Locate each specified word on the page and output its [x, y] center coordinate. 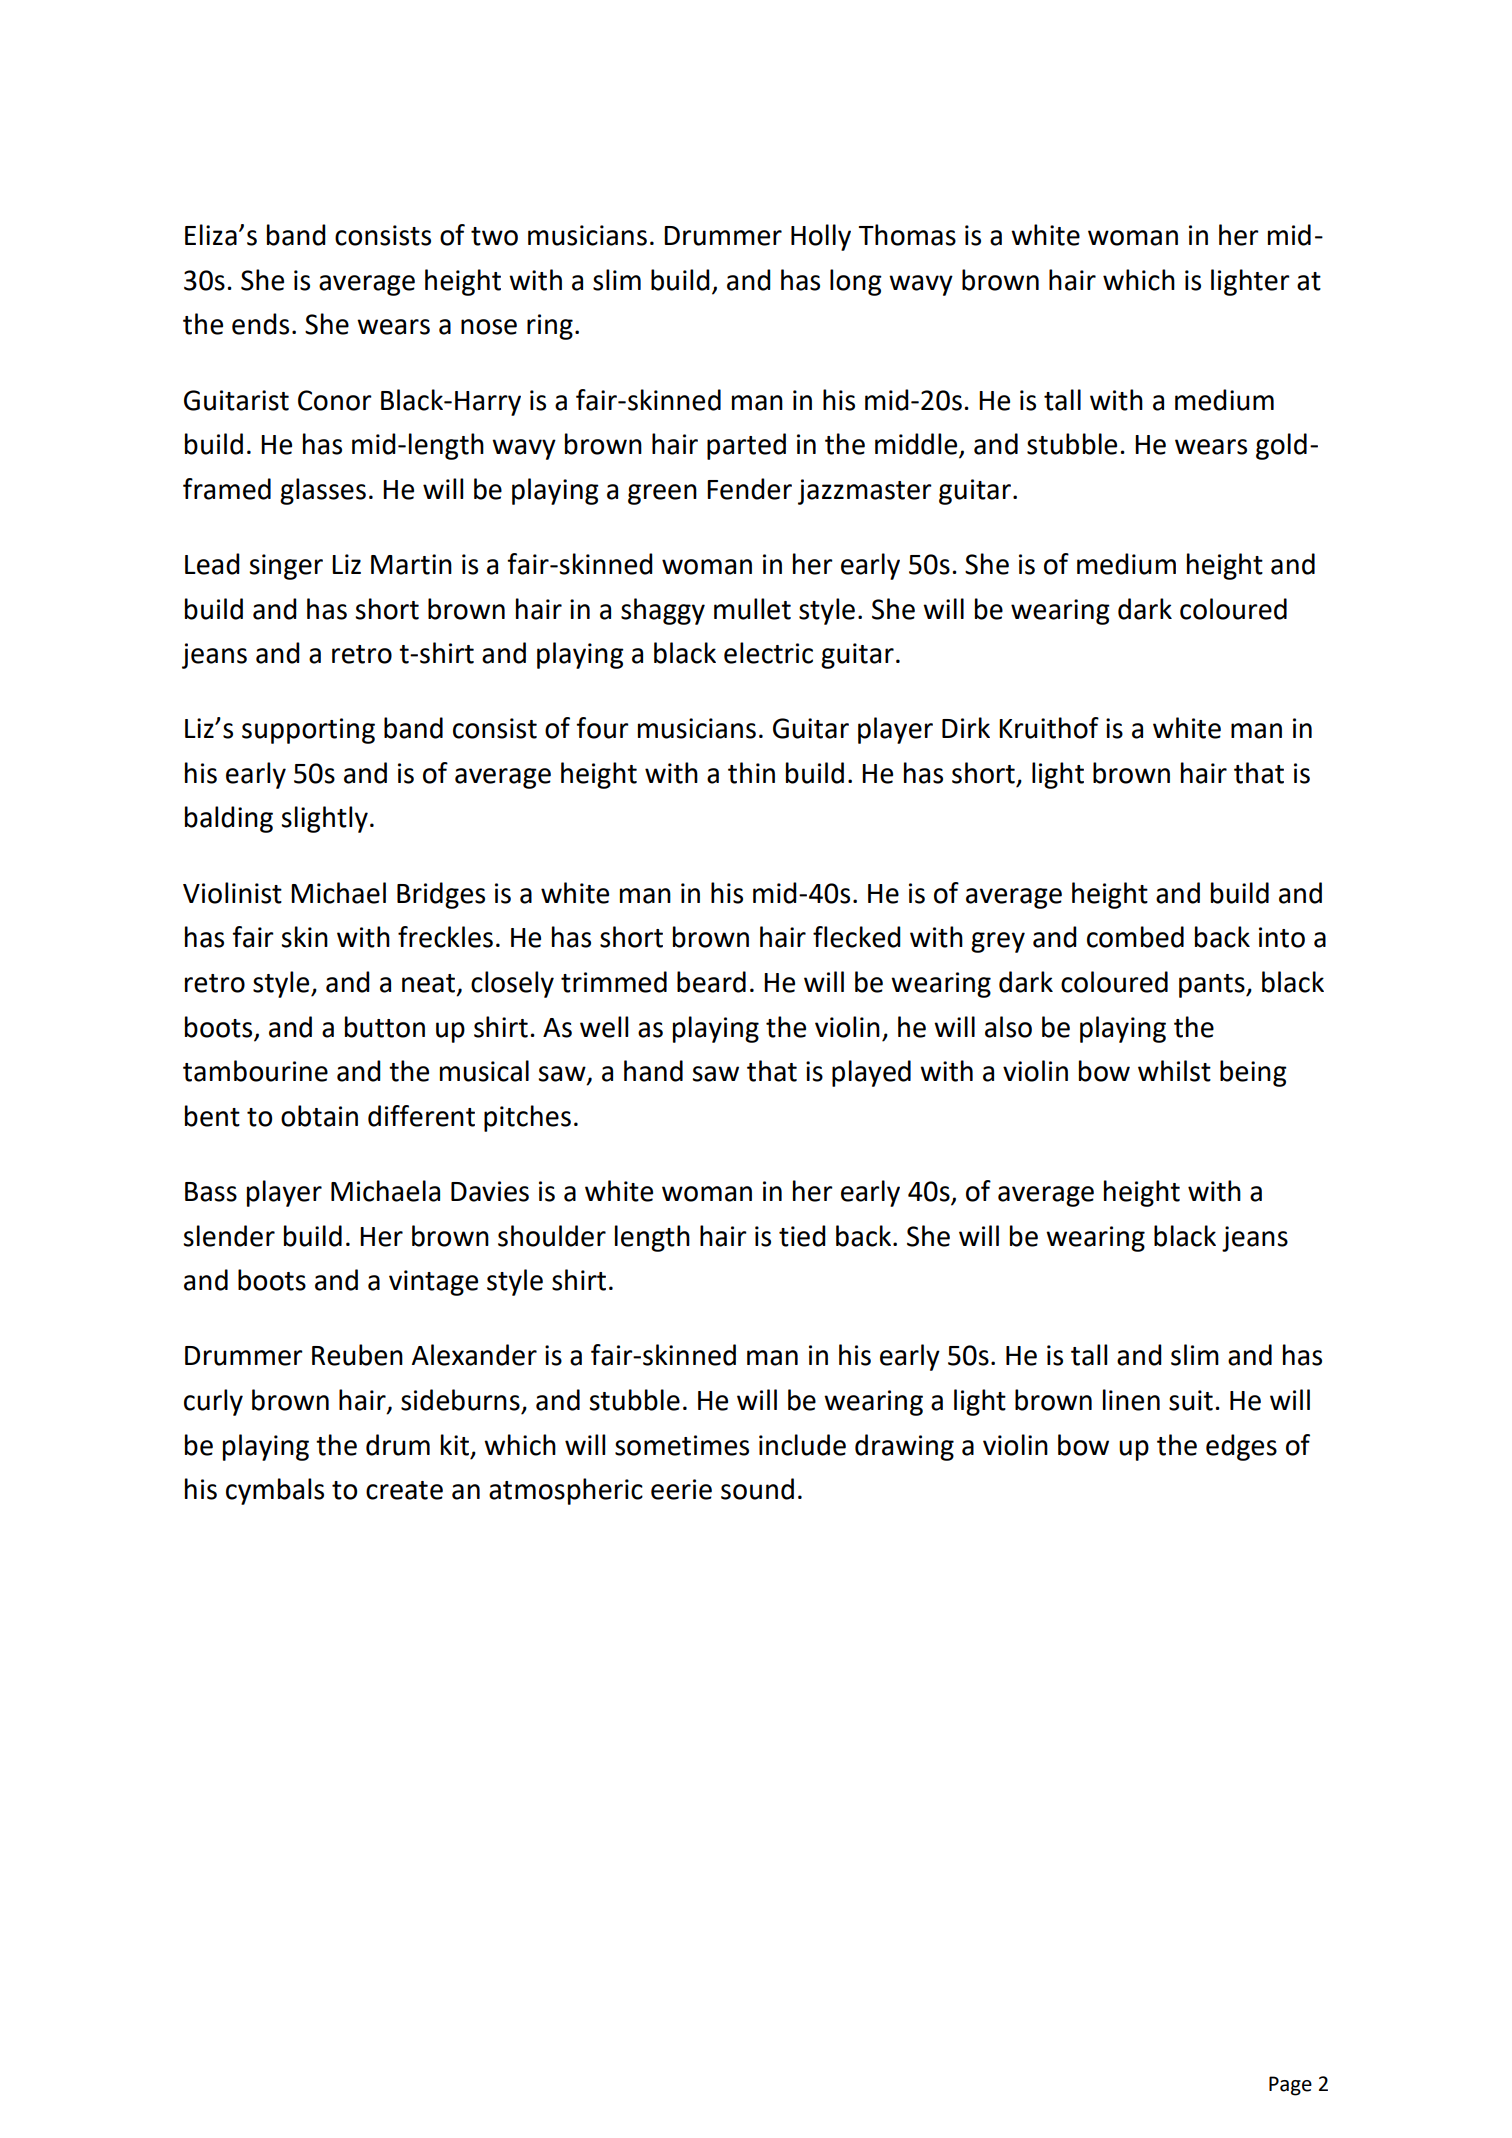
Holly [821, 237]
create [404, 1490]
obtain [319, 1116]
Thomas [907, 235]
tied [802, 1236]
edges [1241, 1447]
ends [260, 324]
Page [1290, 2086]
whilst [1174, 1071]
